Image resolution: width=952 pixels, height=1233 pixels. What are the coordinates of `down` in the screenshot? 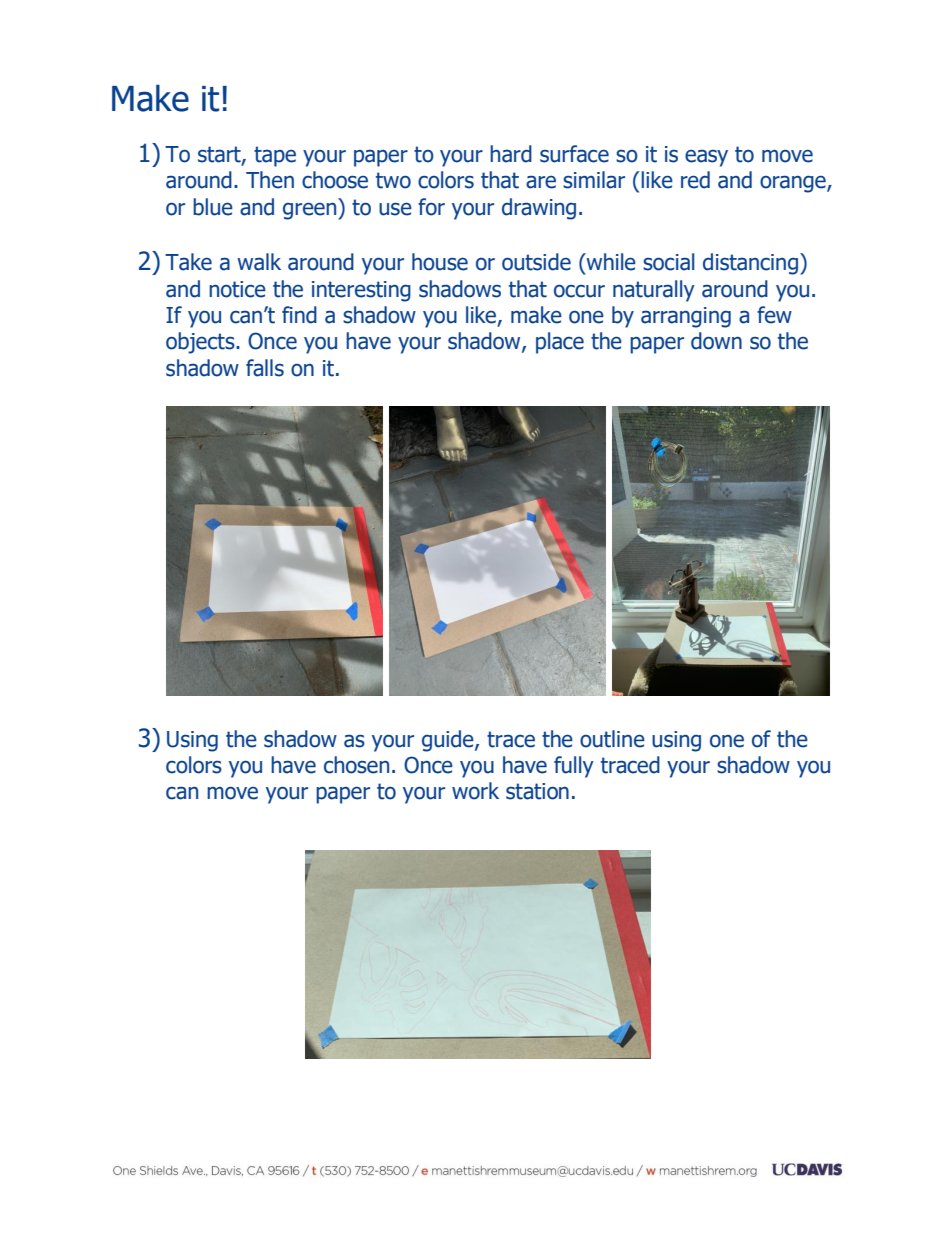 It's located at (716, 341).
